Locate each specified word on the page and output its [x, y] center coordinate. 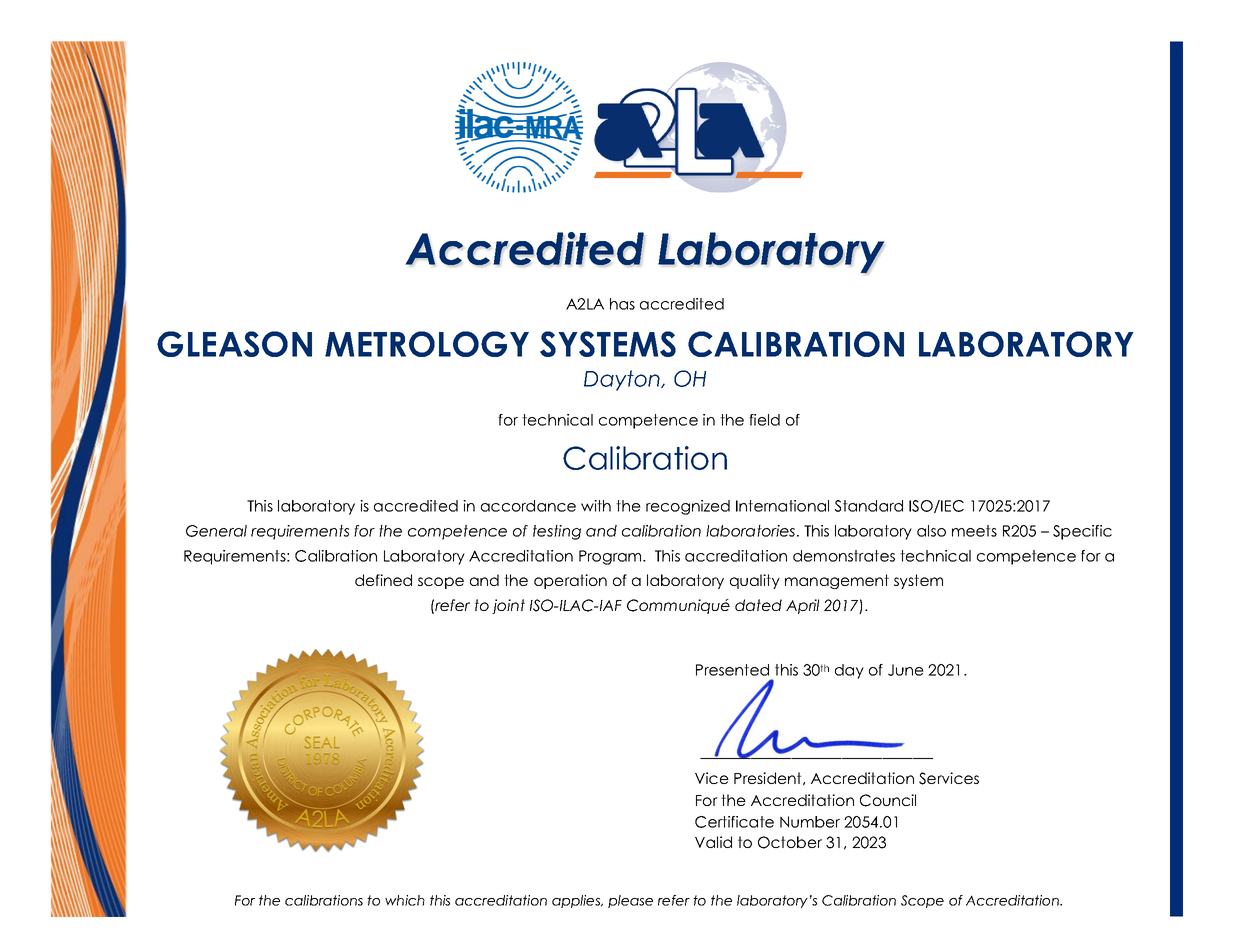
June [906, 670]
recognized [688, 507]
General [216, 531]
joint [508, 606]
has [622, 304]
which [405, 900]
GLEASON [234, 344]
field [764, 420]
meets [974, 531]
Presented [732, 670]
